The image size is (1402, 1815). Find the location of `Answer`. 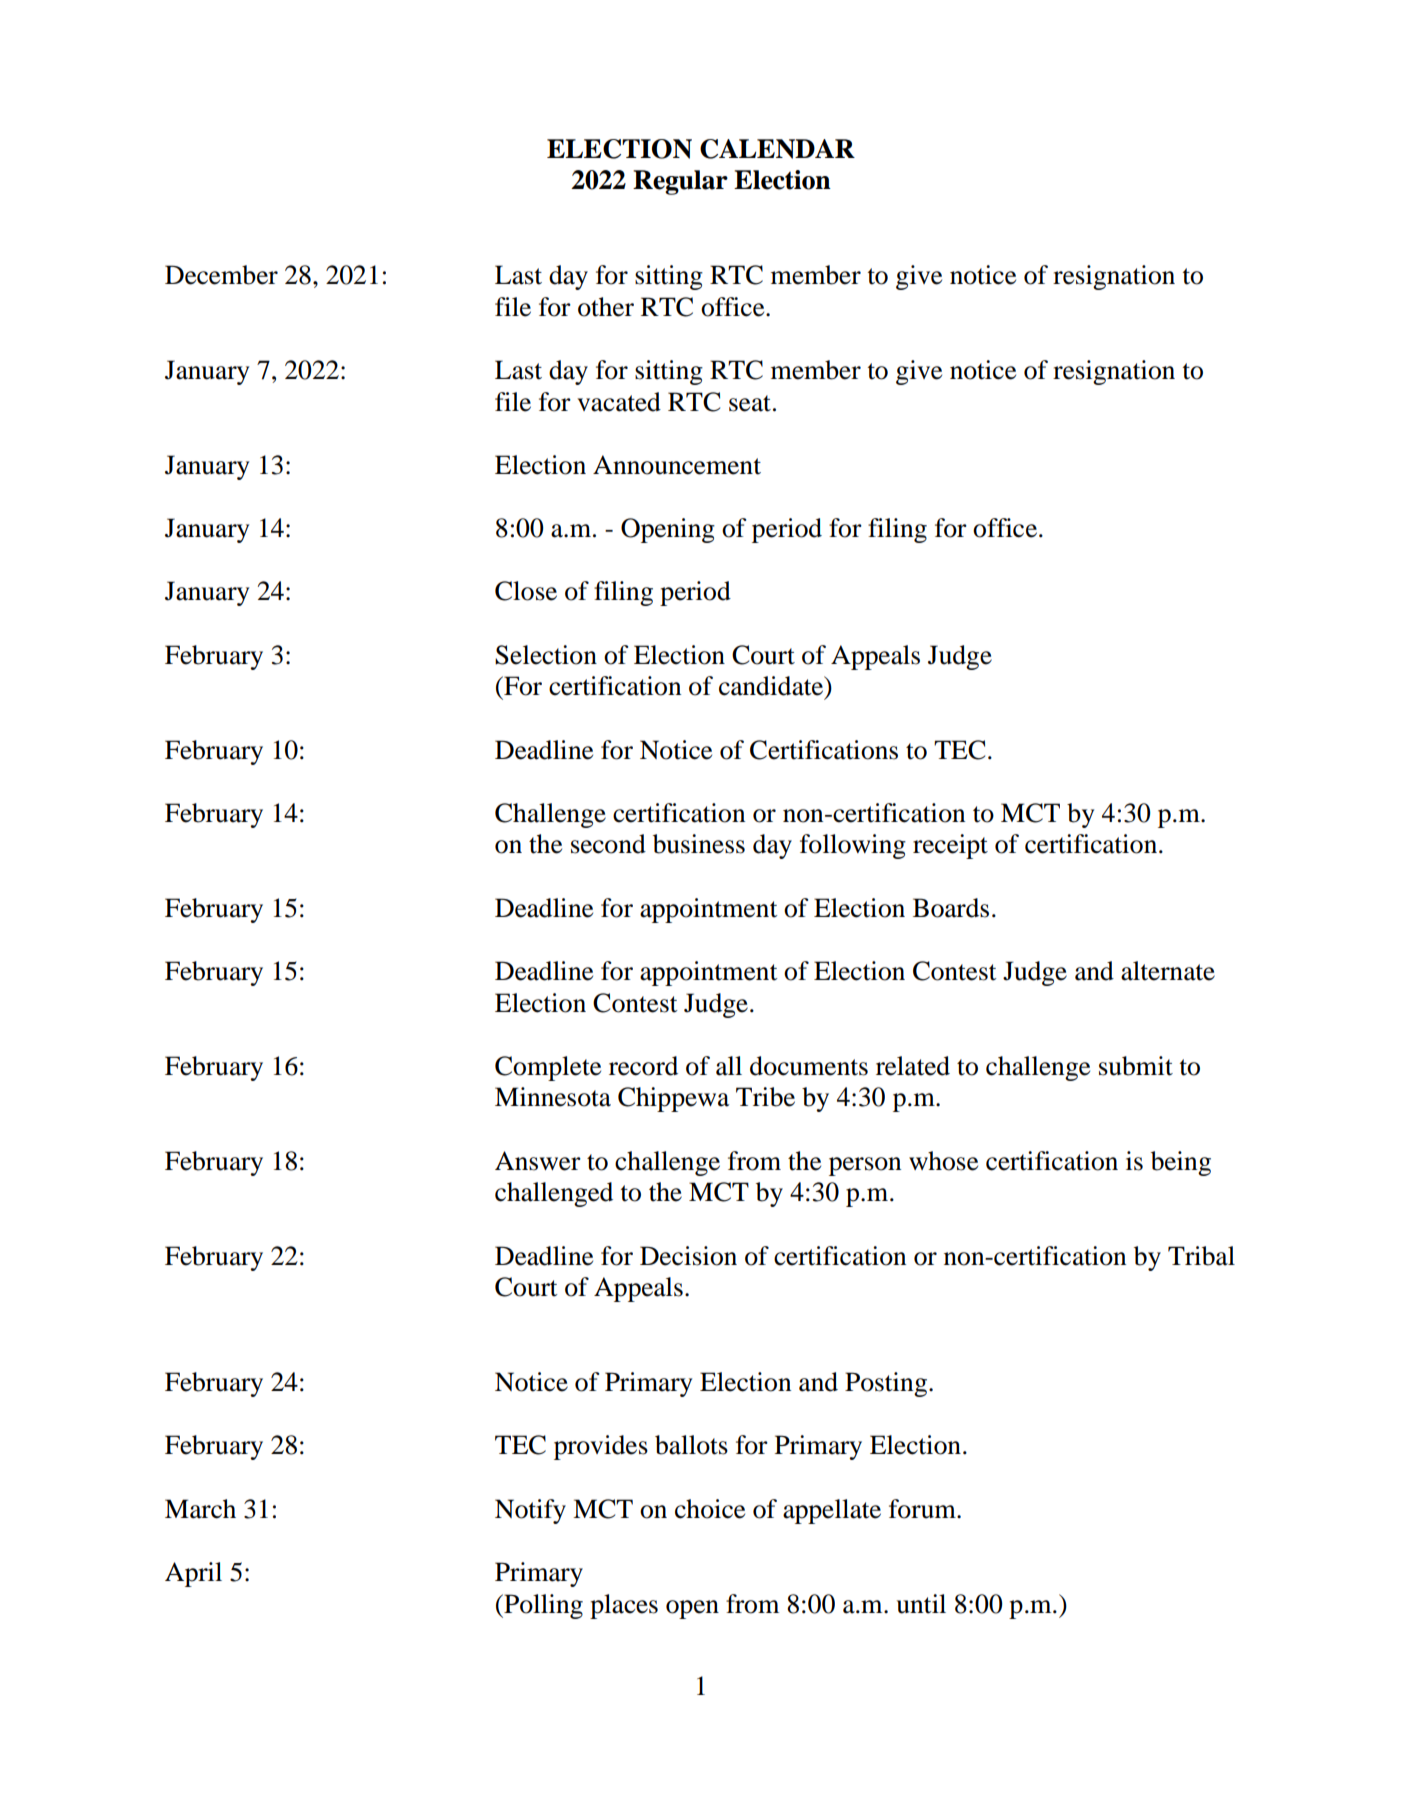

Answer is located at coordinates (538, 1161).
